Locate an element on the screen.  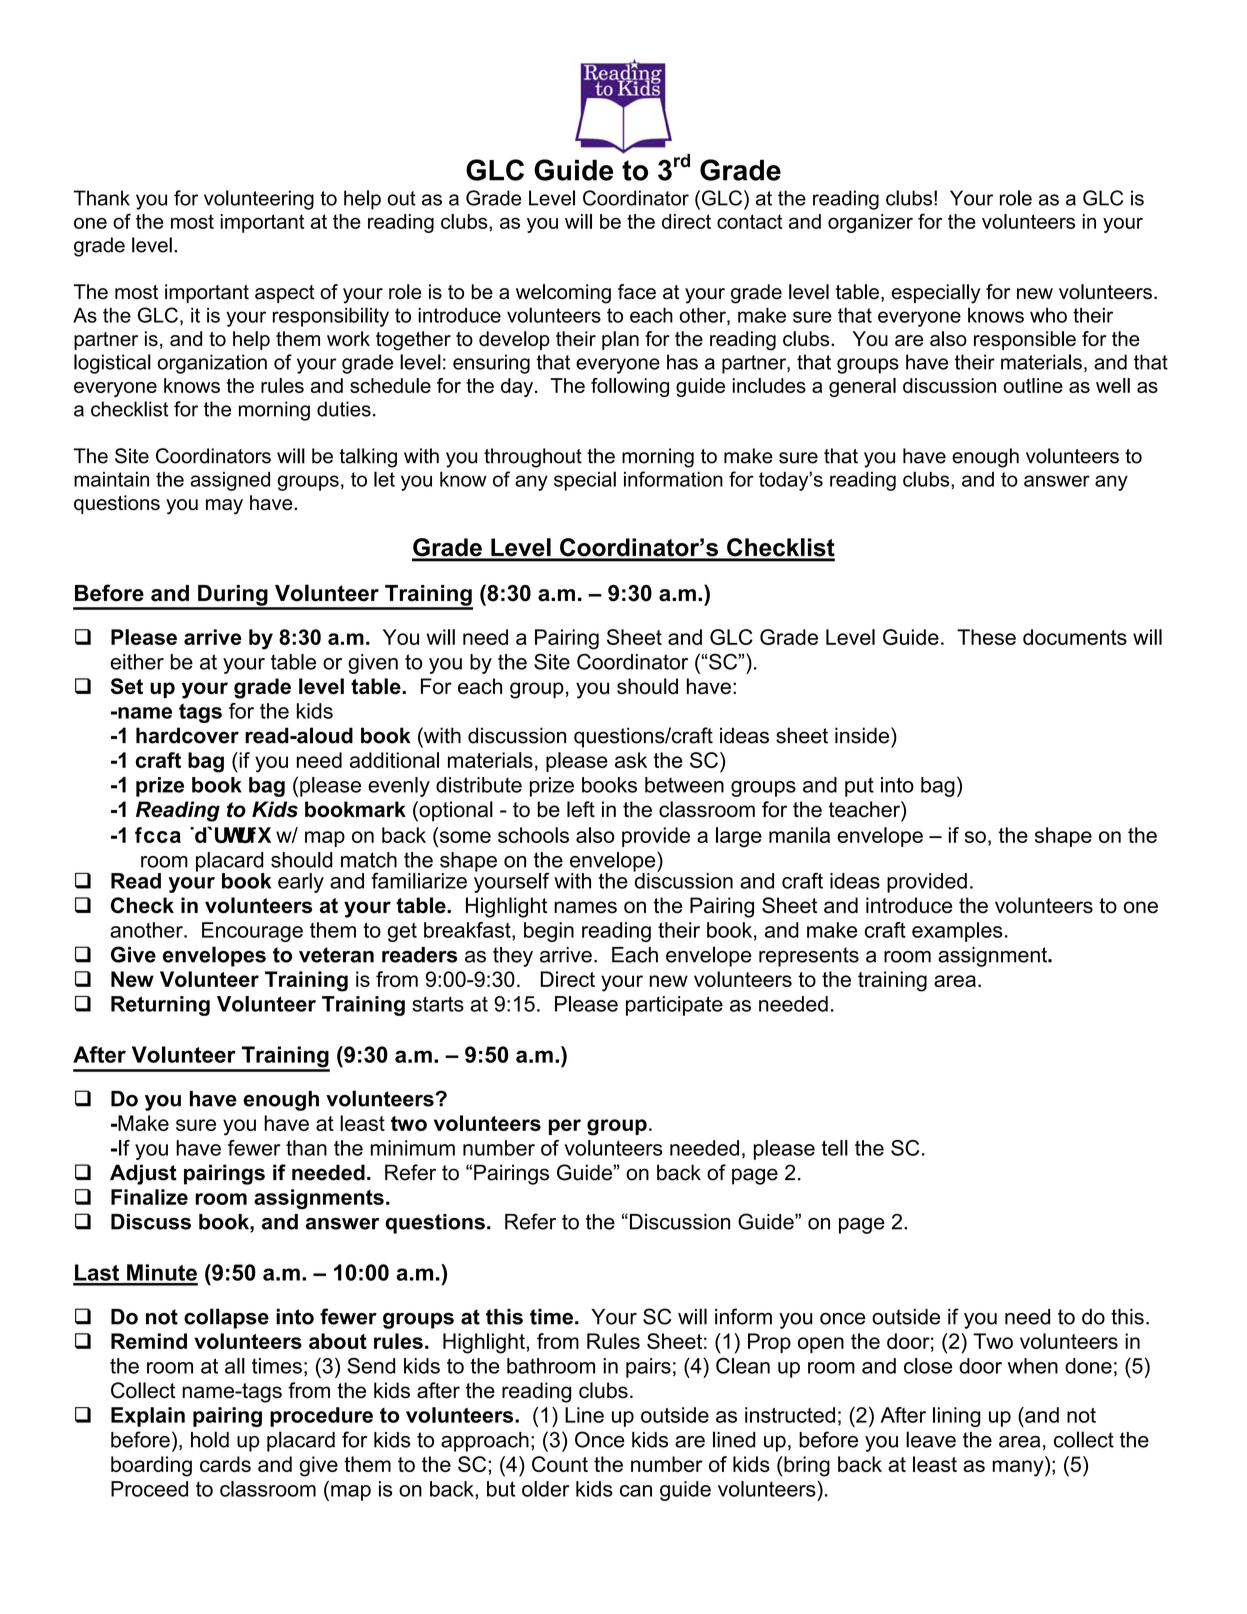
Count is located at coordinates (560, 1464).
